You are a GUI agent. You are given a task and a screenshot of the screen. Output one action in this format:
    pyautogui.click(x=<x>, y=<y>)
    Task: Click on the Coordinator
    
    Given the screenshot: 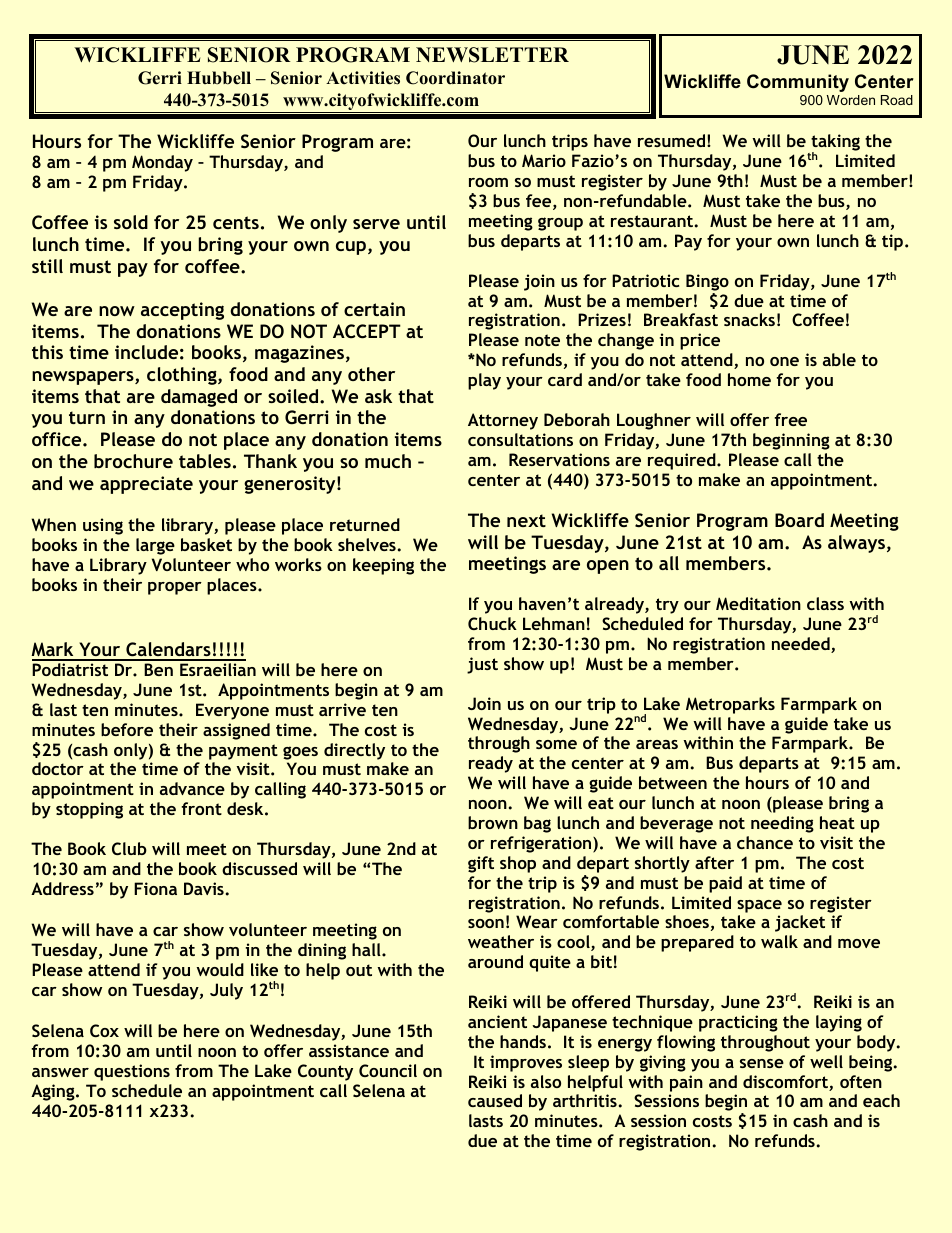 What is the action you would take?
    pyautogui.click(x=455, y=78)
